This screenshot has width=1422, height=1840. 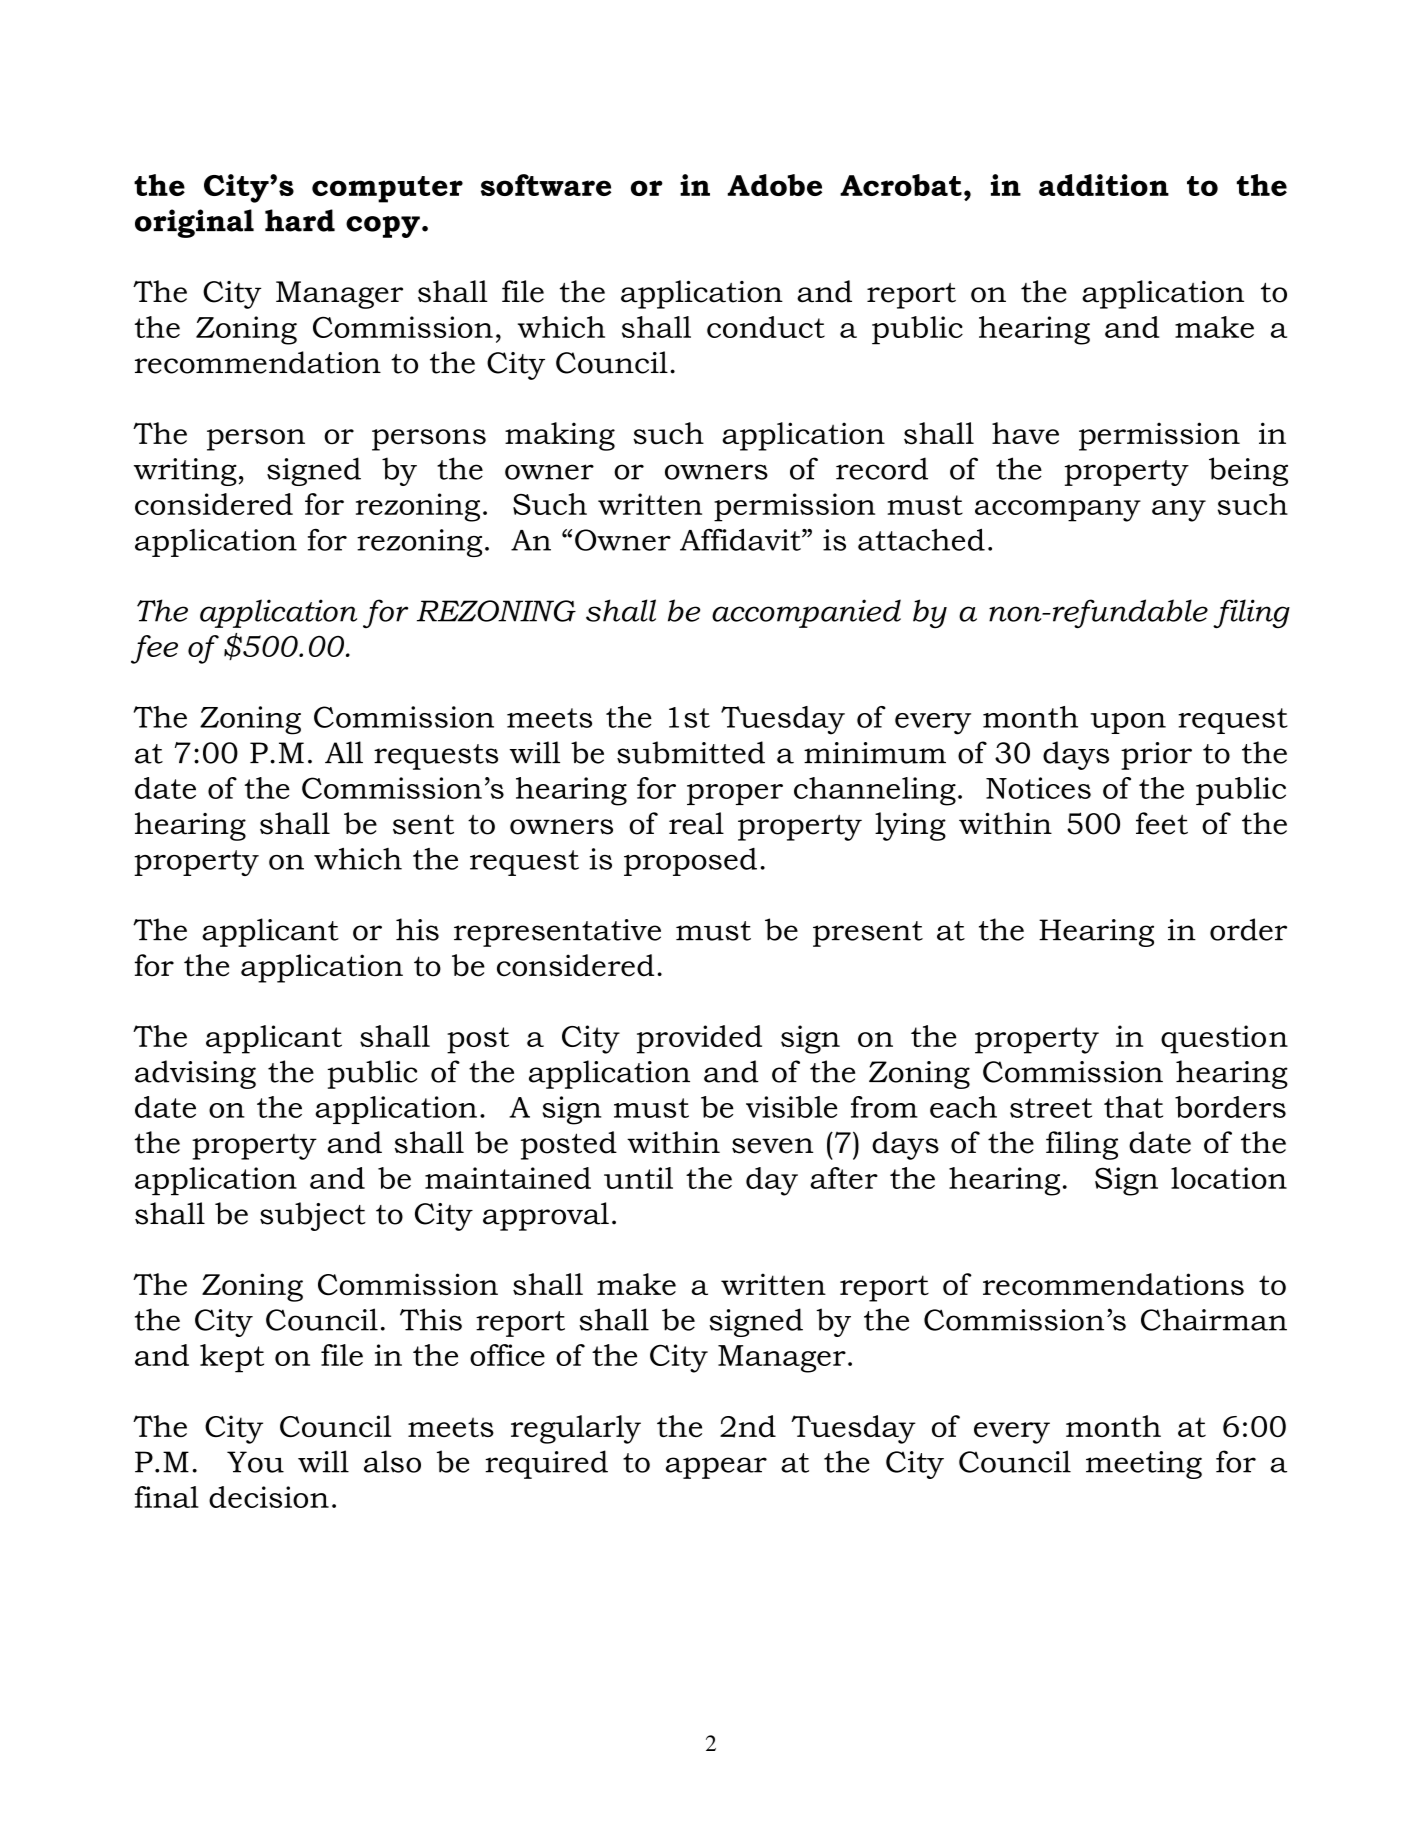 What do you see at coordinates (300, 220) in the screenshot?
I see `hard` at bounding box center [300, 220].
